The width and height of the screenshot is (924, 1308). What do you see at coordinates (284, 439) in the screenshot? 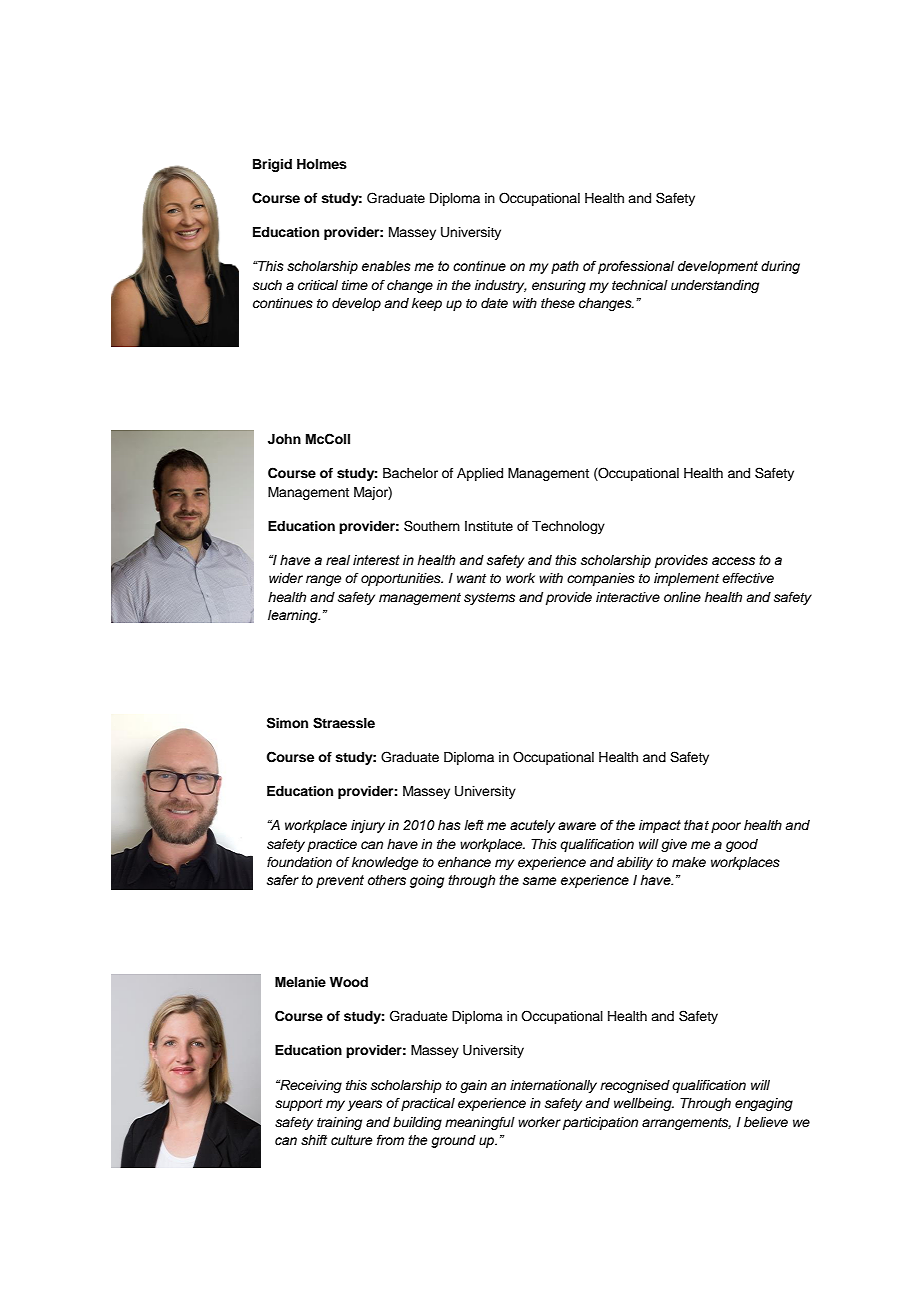
I see `John` at bounding box center [284, 439].
